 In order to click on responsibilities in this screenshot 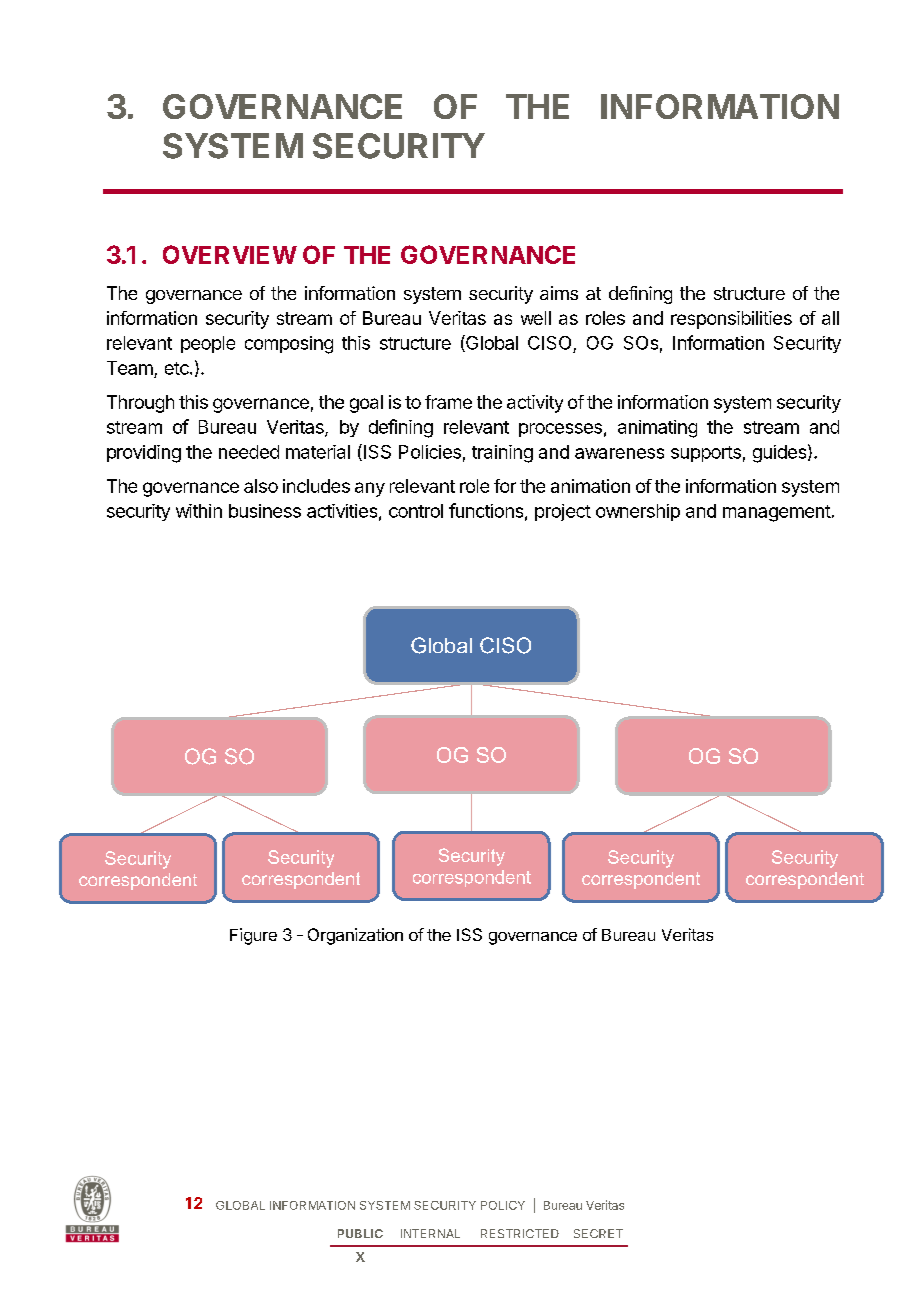, I will do `click(731, 320)`.
